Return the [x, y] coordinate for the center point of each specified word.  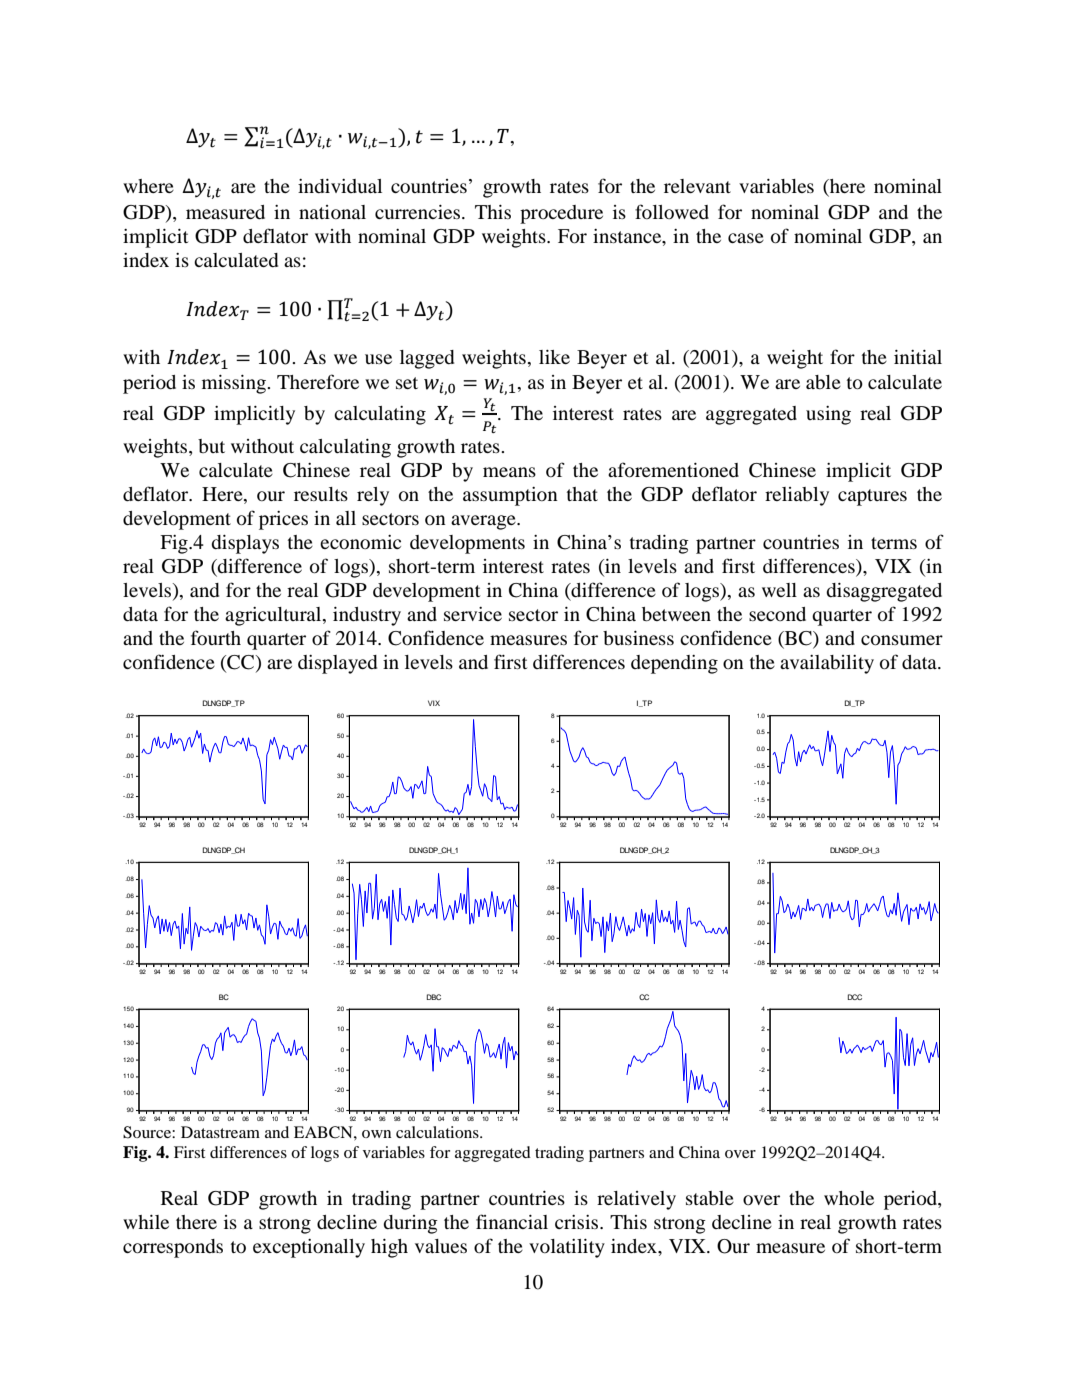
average [484, 522]
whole [849, 1198]
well [779, 590]
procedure [561, 214]
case [746, 238]
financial [512, 1221]
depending [674, 664]
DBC [434, 997]
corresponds [173, 1248]
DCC [855, 997]
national [332, 212]
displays [245, 544]
